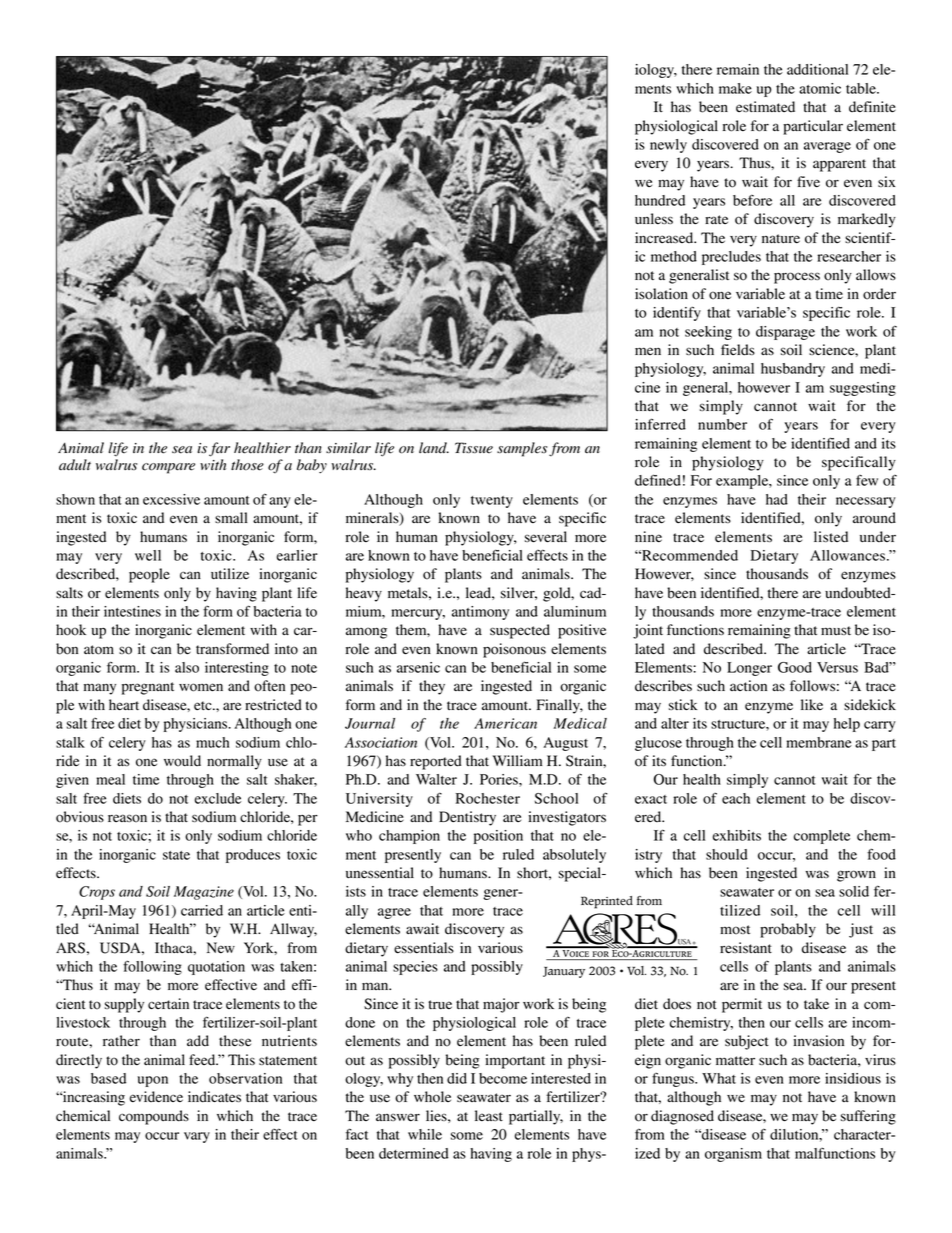 This image has height=1233, width=952. What do you see at coordinates (489, 1115) in the image?
I see `least` at bounding box center [489, 1115].
